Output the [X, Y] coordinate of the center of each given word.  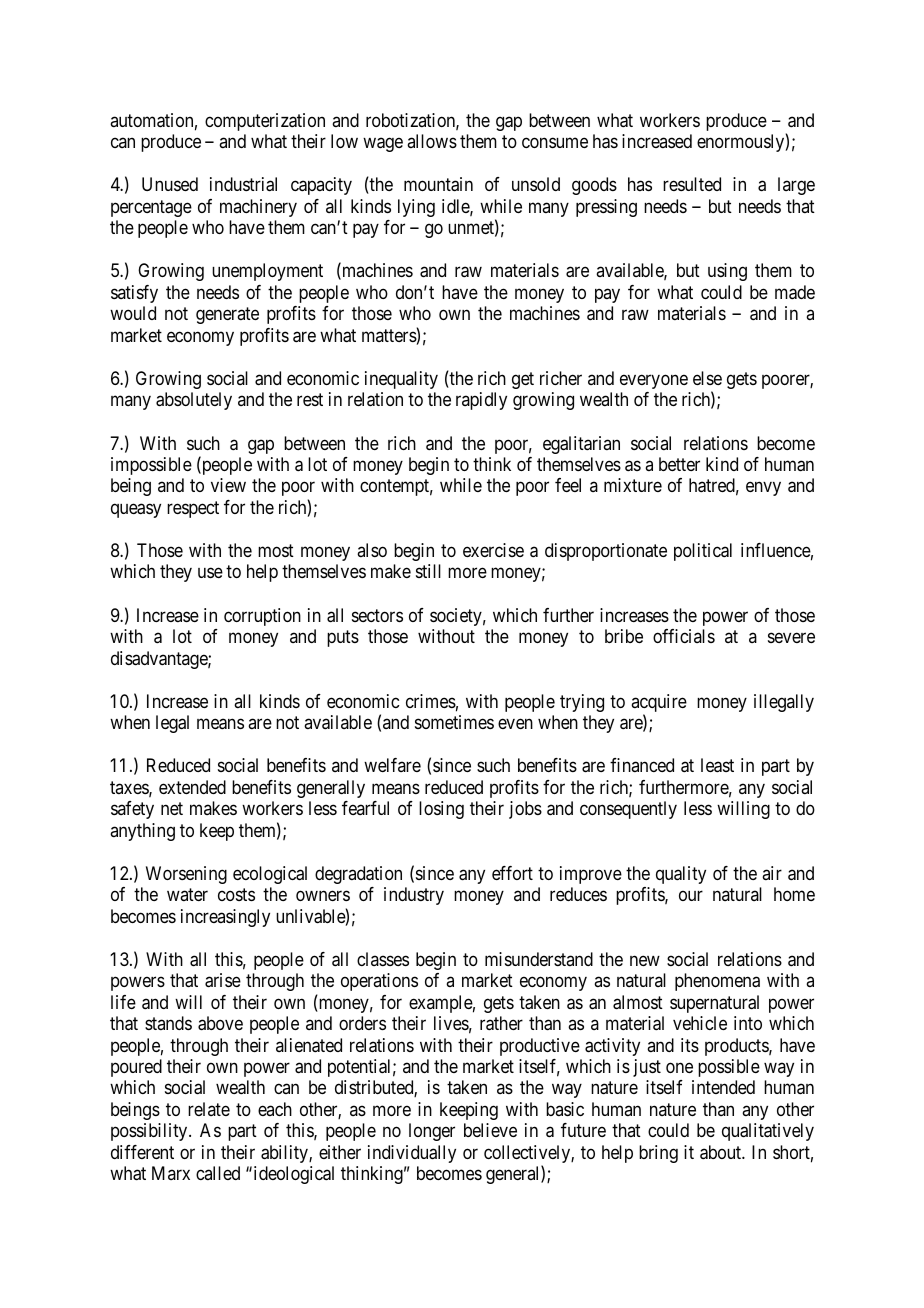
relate [209, 1109]
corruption [262, 617]
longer [432, 1132]
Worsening [186, 875]
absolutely [194, 401]
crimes [431, 701]
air [772, 873]
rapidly [481, 401]
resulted [692, 184]
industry [414, 896]
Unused [170, 184]
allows [432, 141]
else [707, 378]
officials [684, 636]
